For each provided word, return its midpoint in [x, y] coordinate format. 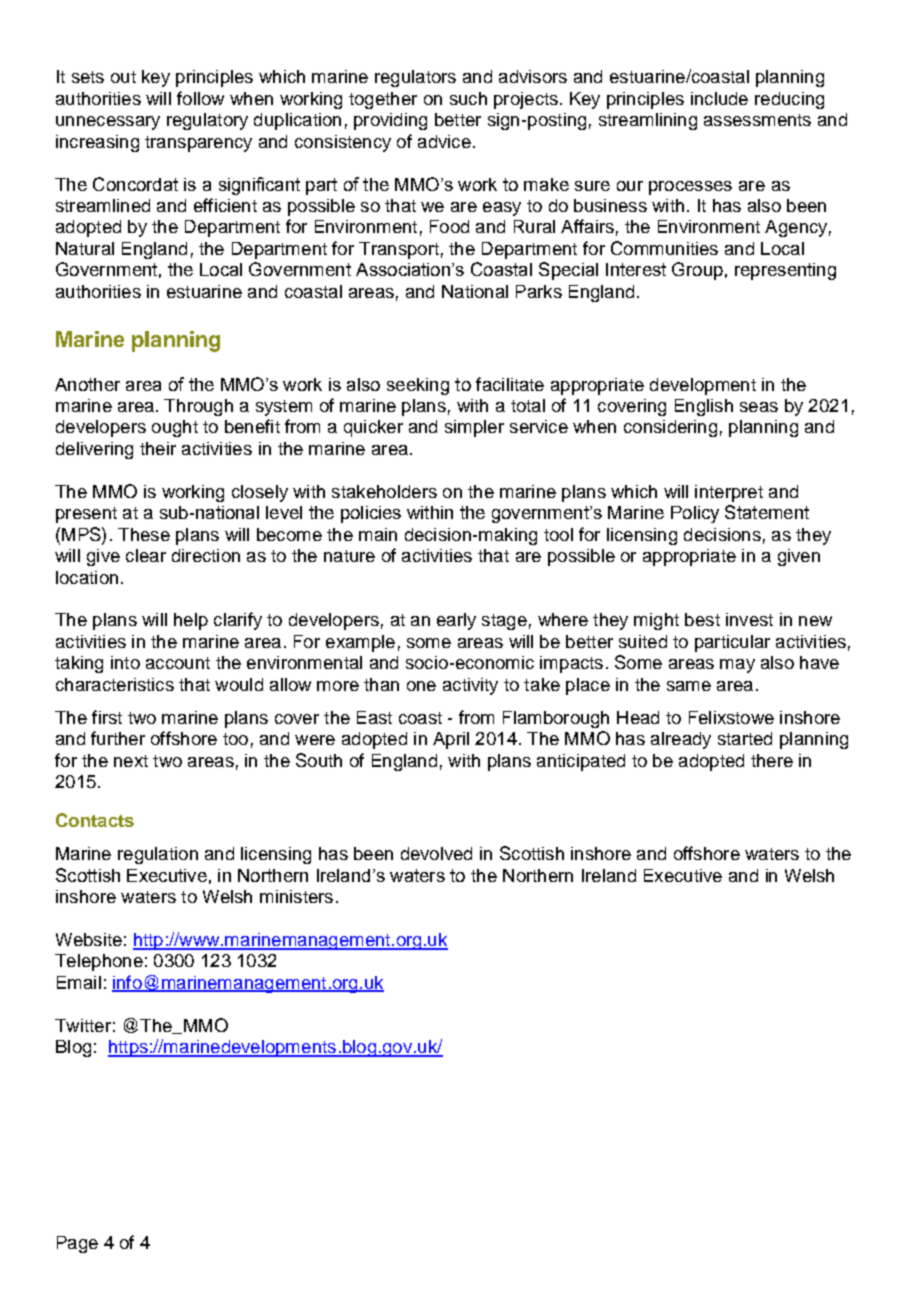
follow [200, 98]
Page [77, 1244]
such [468, 98]
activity [470, 686]
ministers [296, 896]
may [737, 666]
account [178, 663]
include [719, 98]
